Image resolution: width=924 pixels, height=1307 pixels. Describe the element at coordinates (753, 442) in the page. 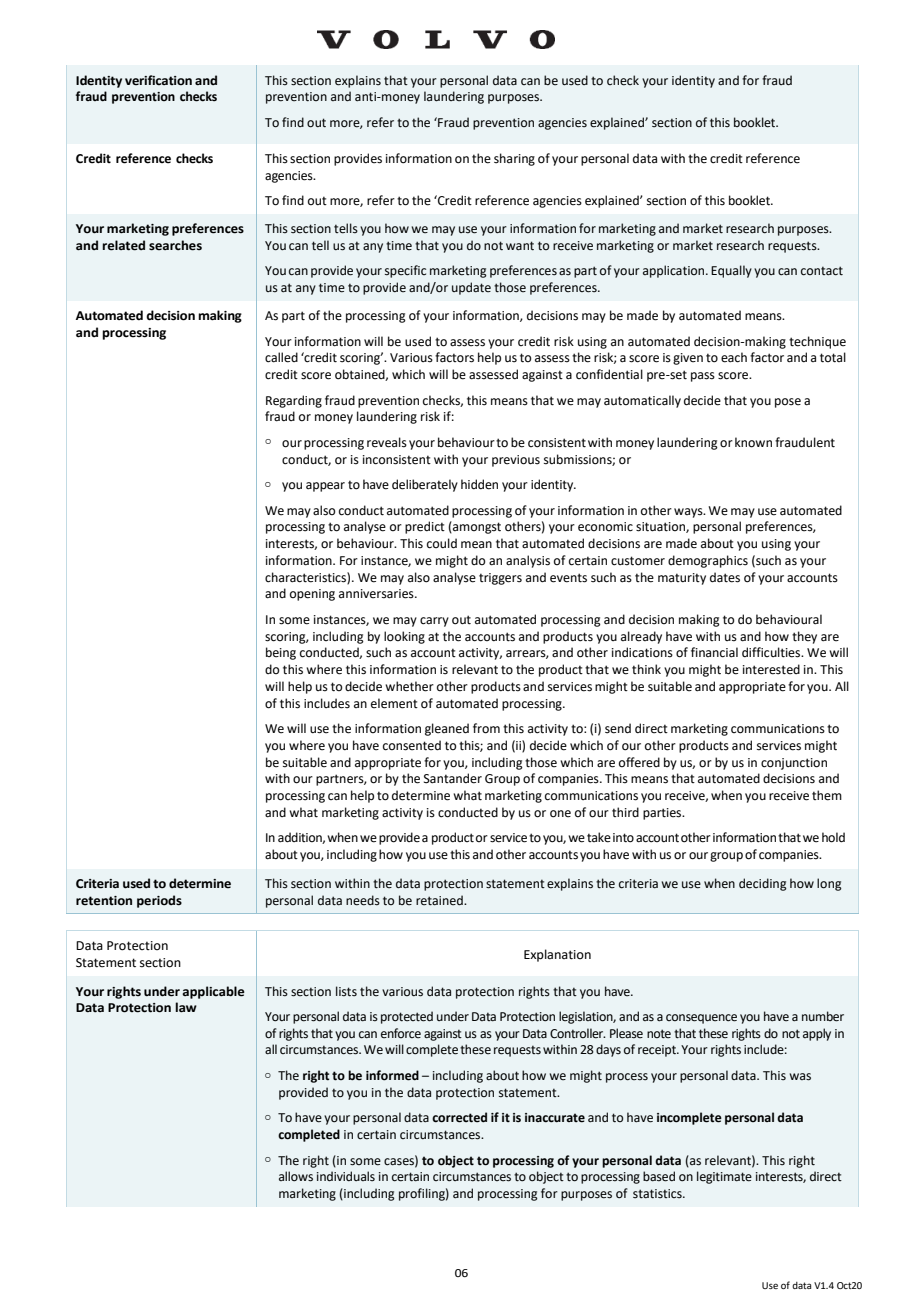

I see `known` at that location.
